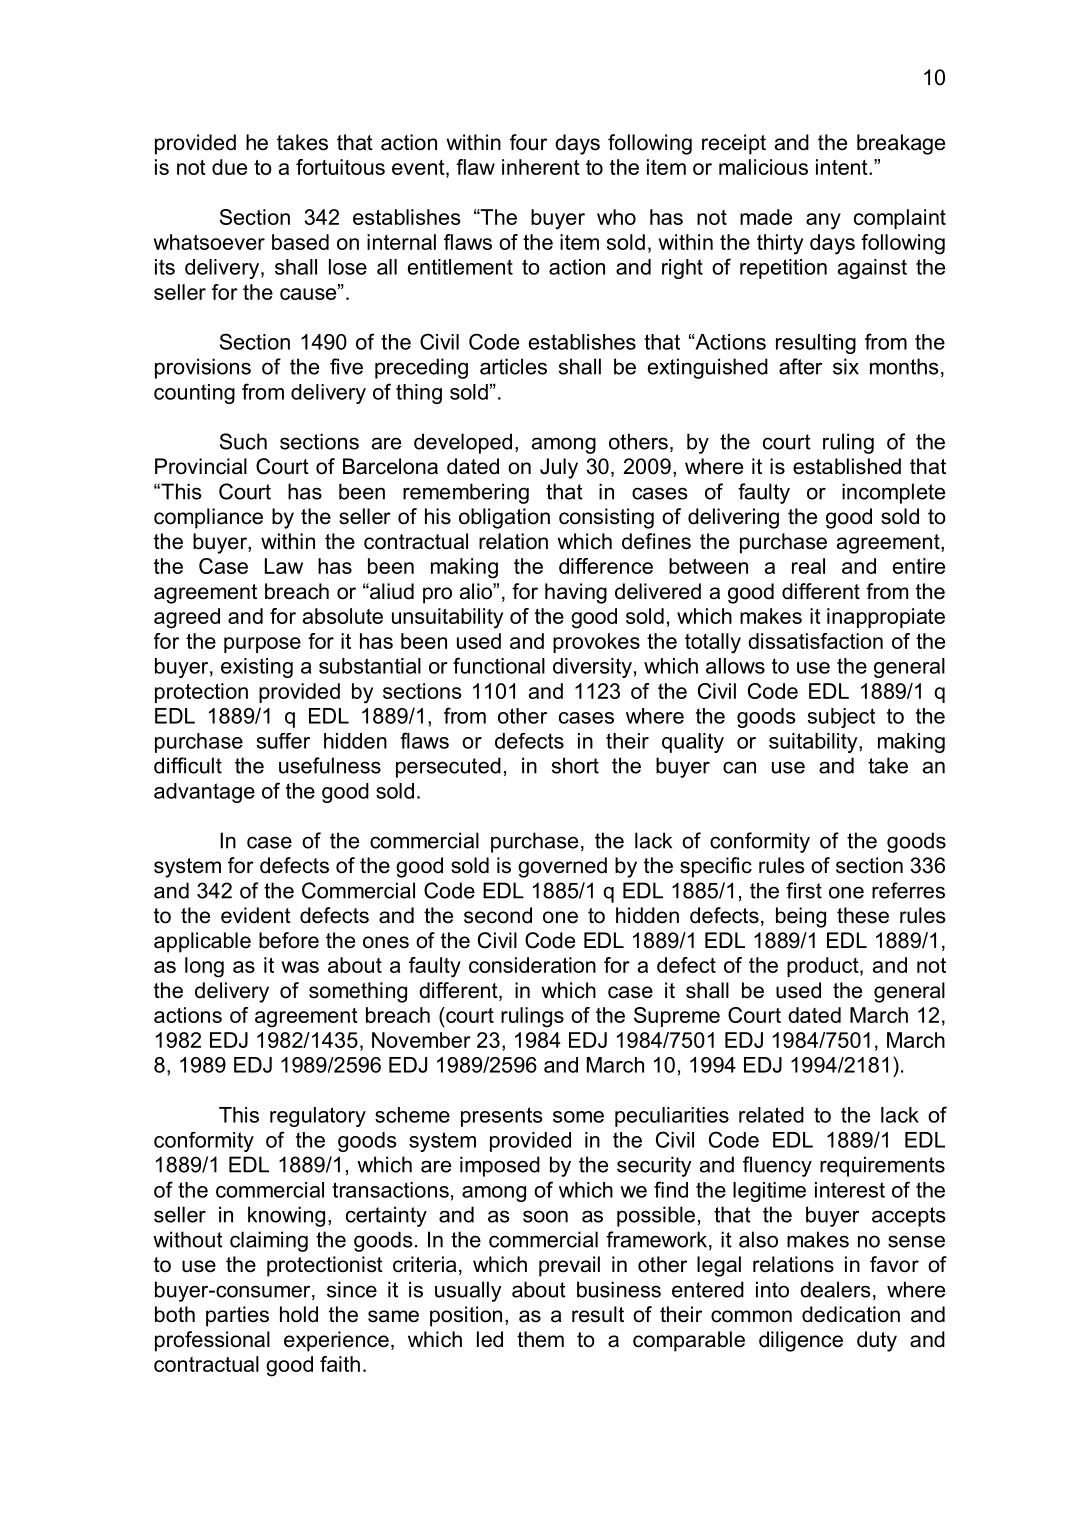 This page has height=1521, width=1076. What do you see at coordinates (540, 1339) in the page?
I see `them` at bounding box center [540, 1339].
